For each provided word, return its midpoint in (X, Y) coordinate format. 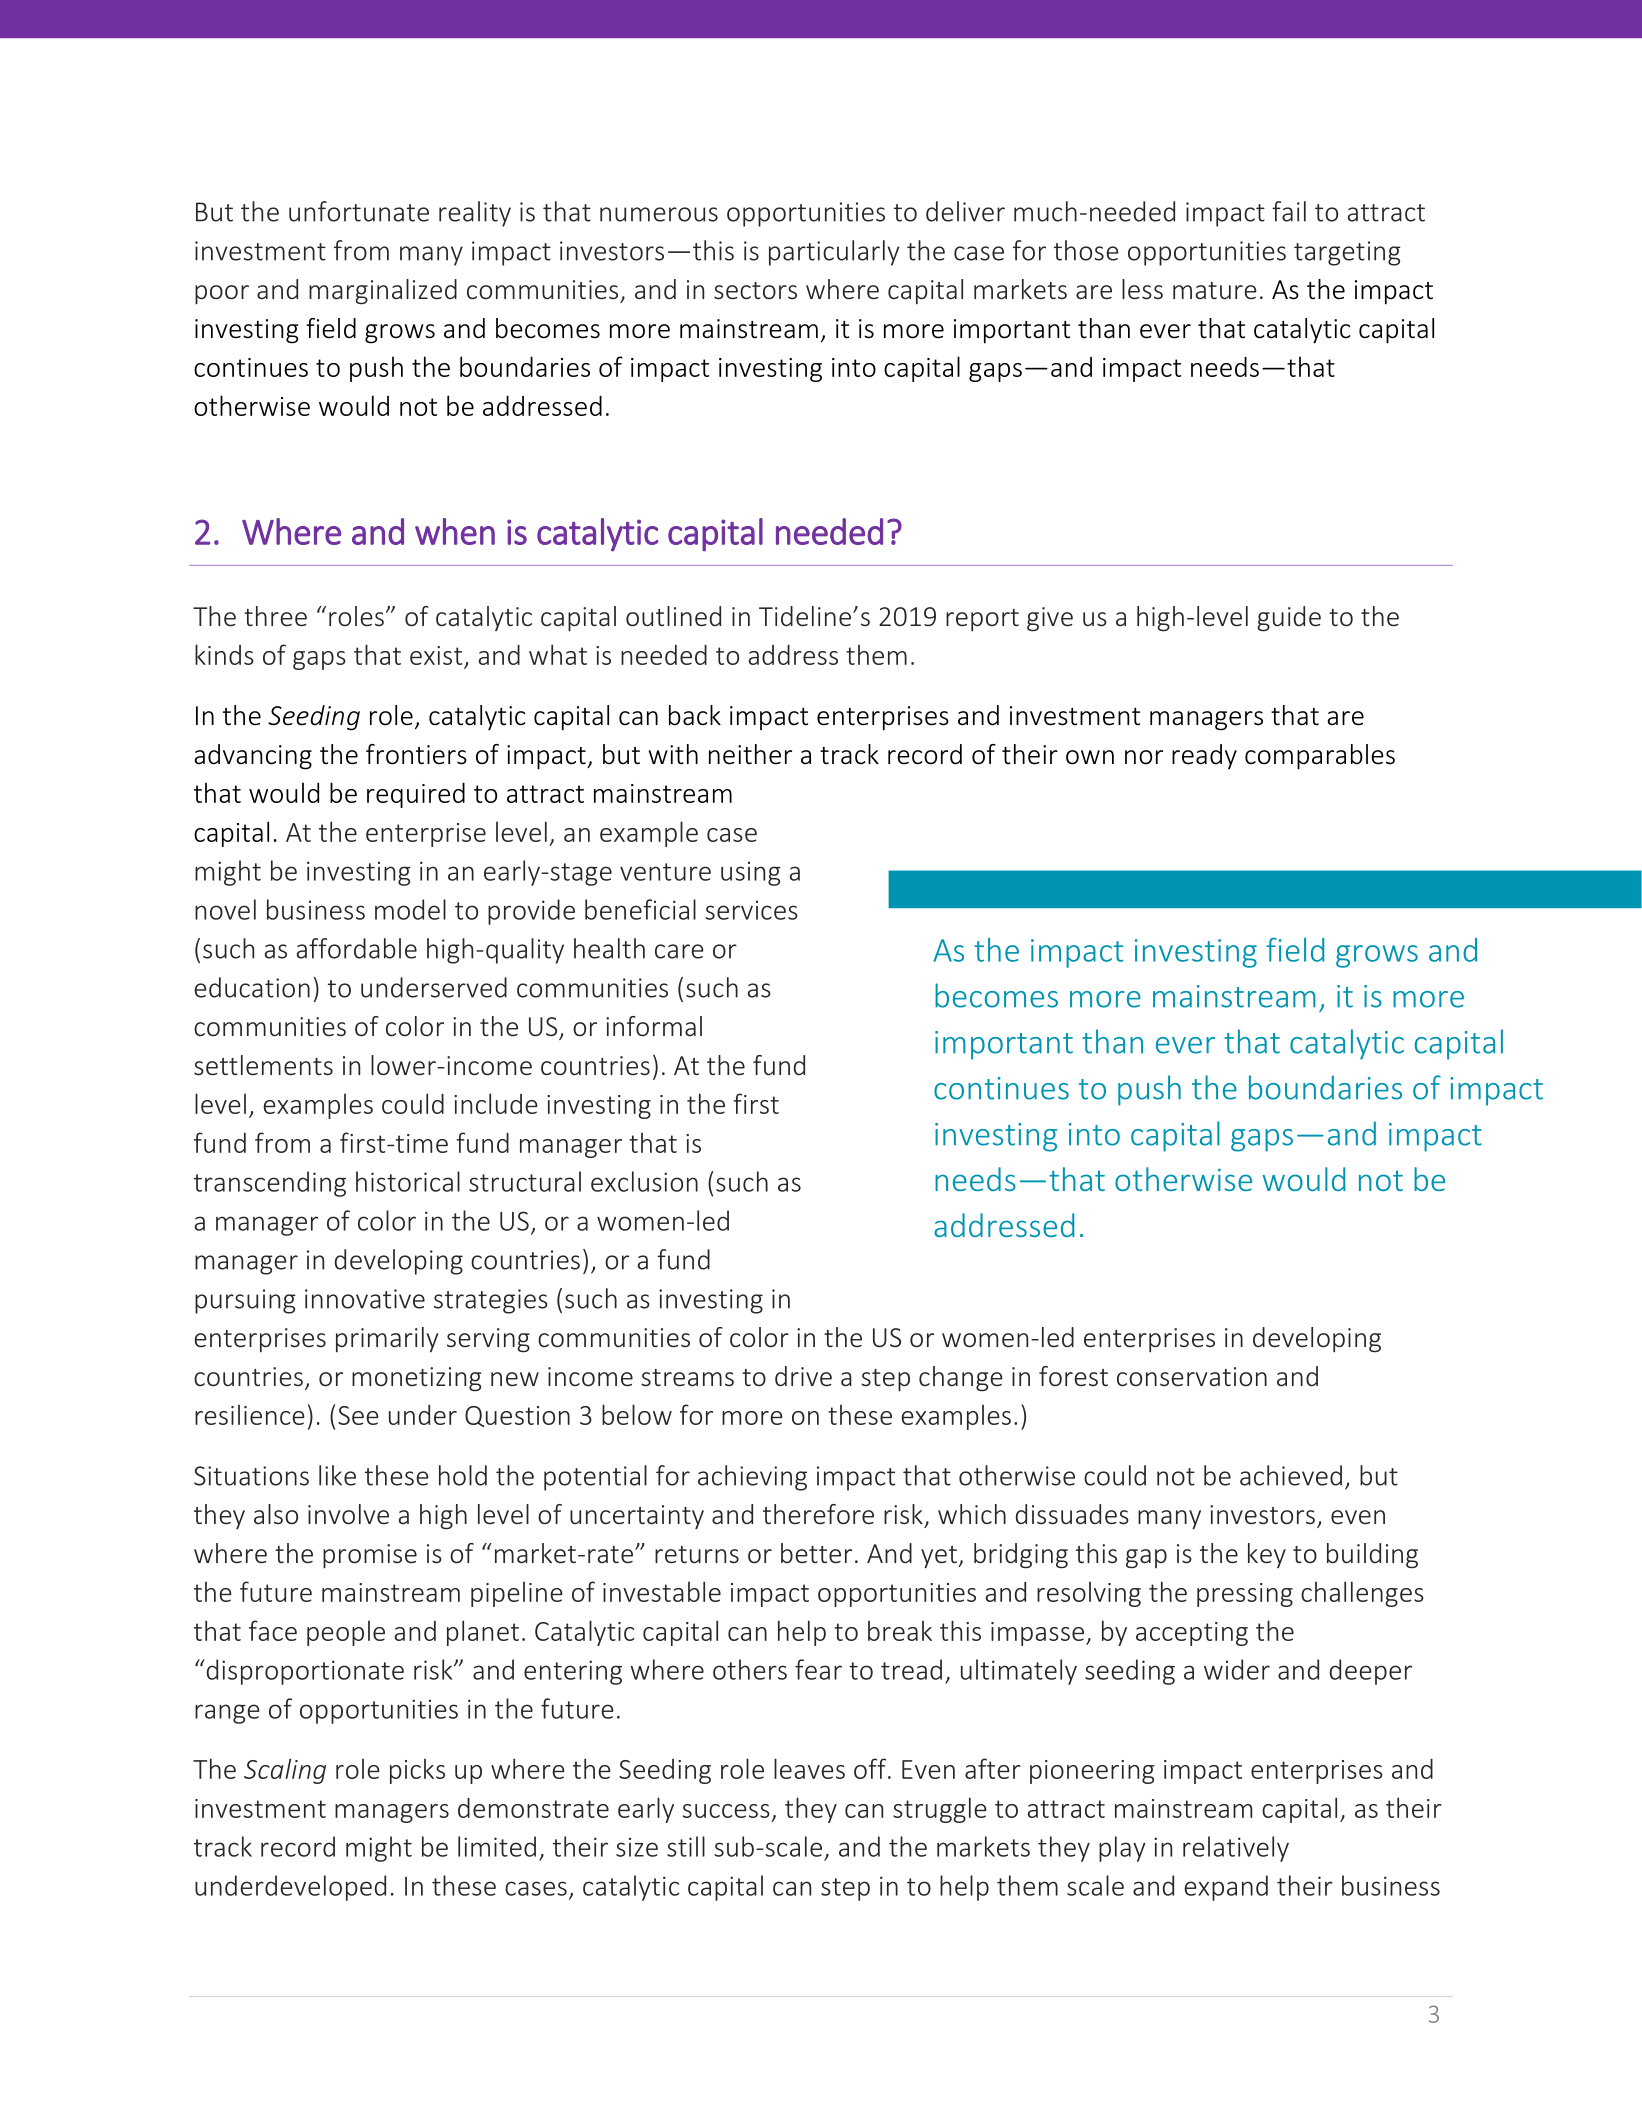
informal (654, 1026)
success (726, 1811)
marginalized (383, 292)
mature (1215, 290)
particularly (834, 253)
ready (1204, 756)
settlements (263, 1065)
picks (417, 1771)
